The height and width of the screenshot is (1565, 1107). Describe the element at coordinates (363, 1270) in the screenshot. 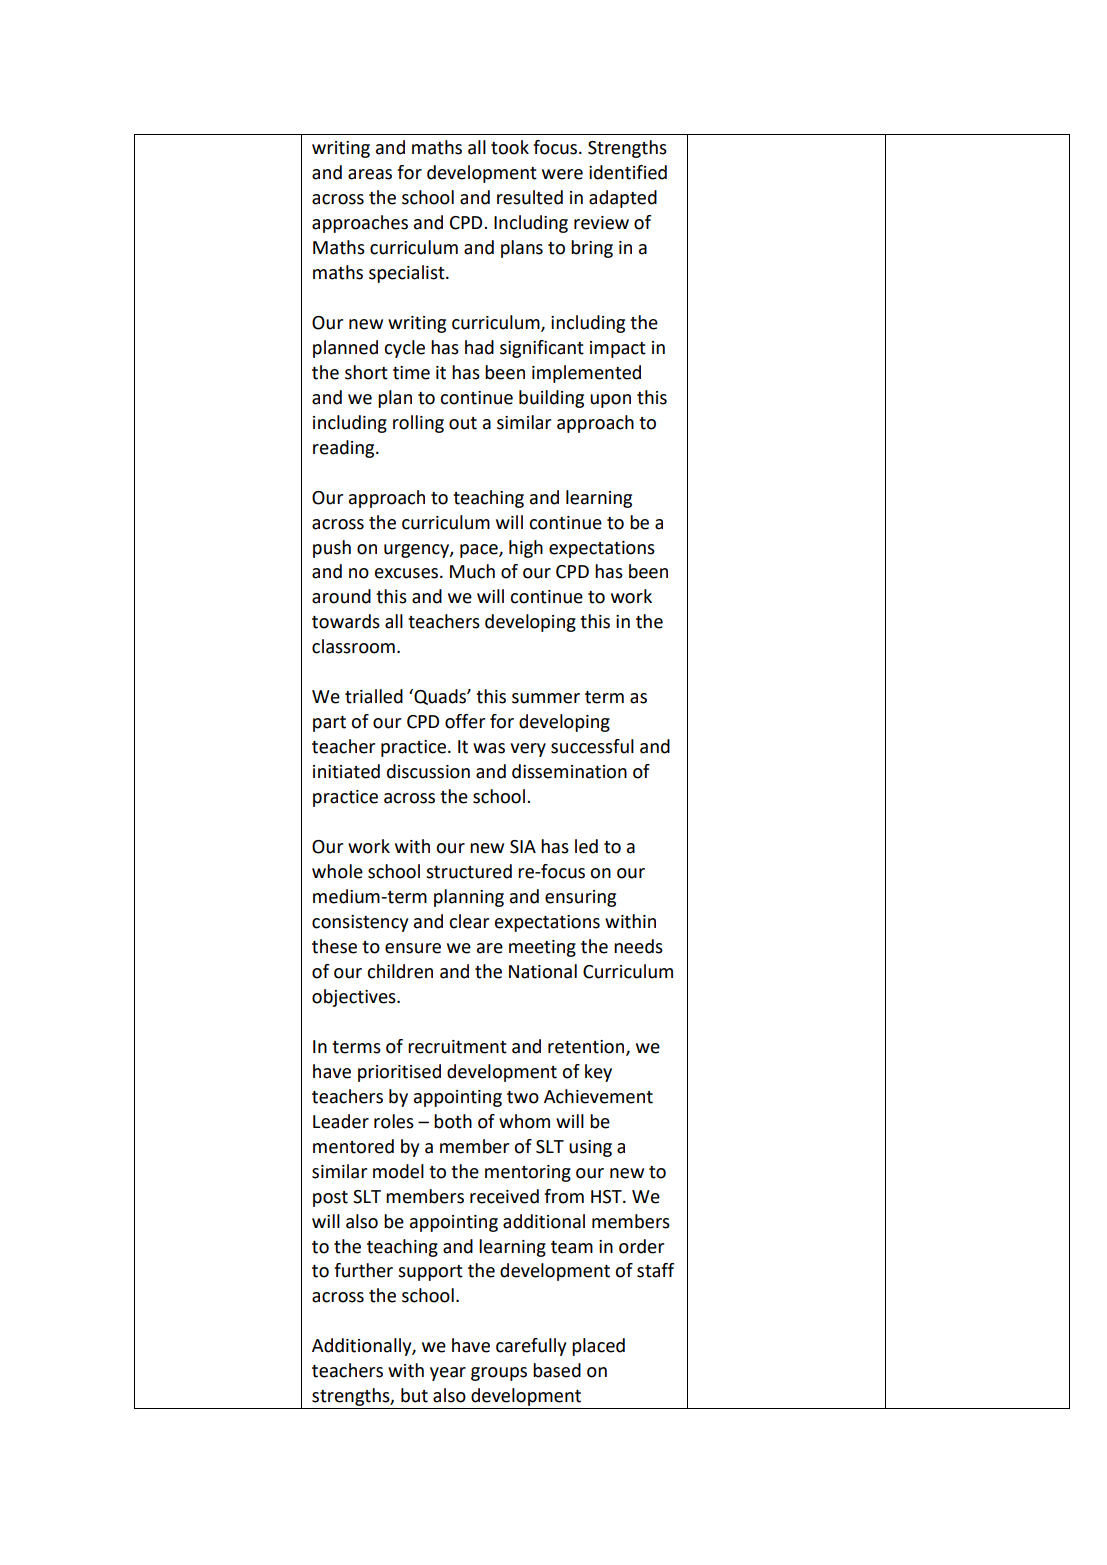

I see `further` at that location.
